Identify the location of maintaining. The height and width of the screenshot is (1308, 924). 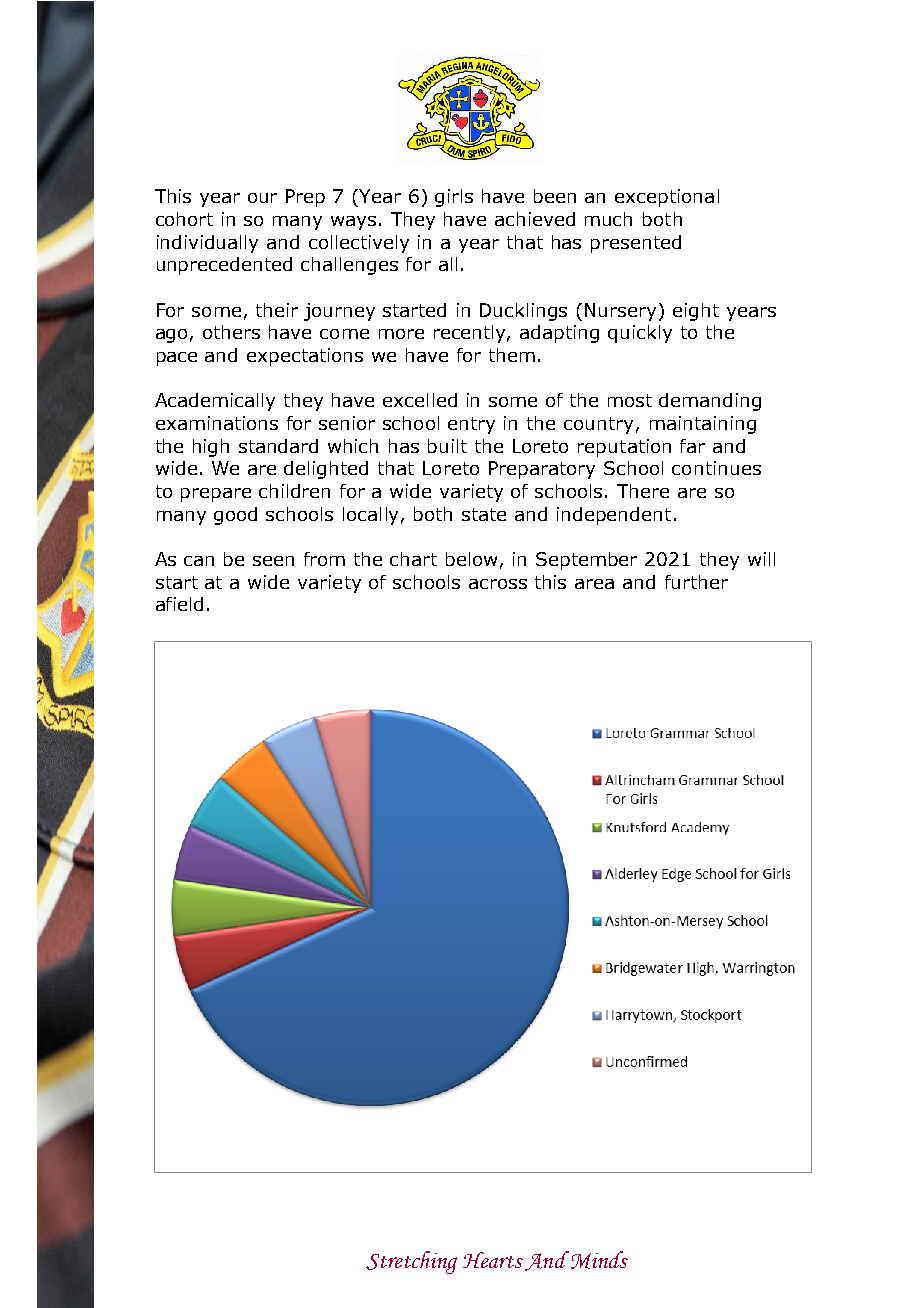
(703, 425).
